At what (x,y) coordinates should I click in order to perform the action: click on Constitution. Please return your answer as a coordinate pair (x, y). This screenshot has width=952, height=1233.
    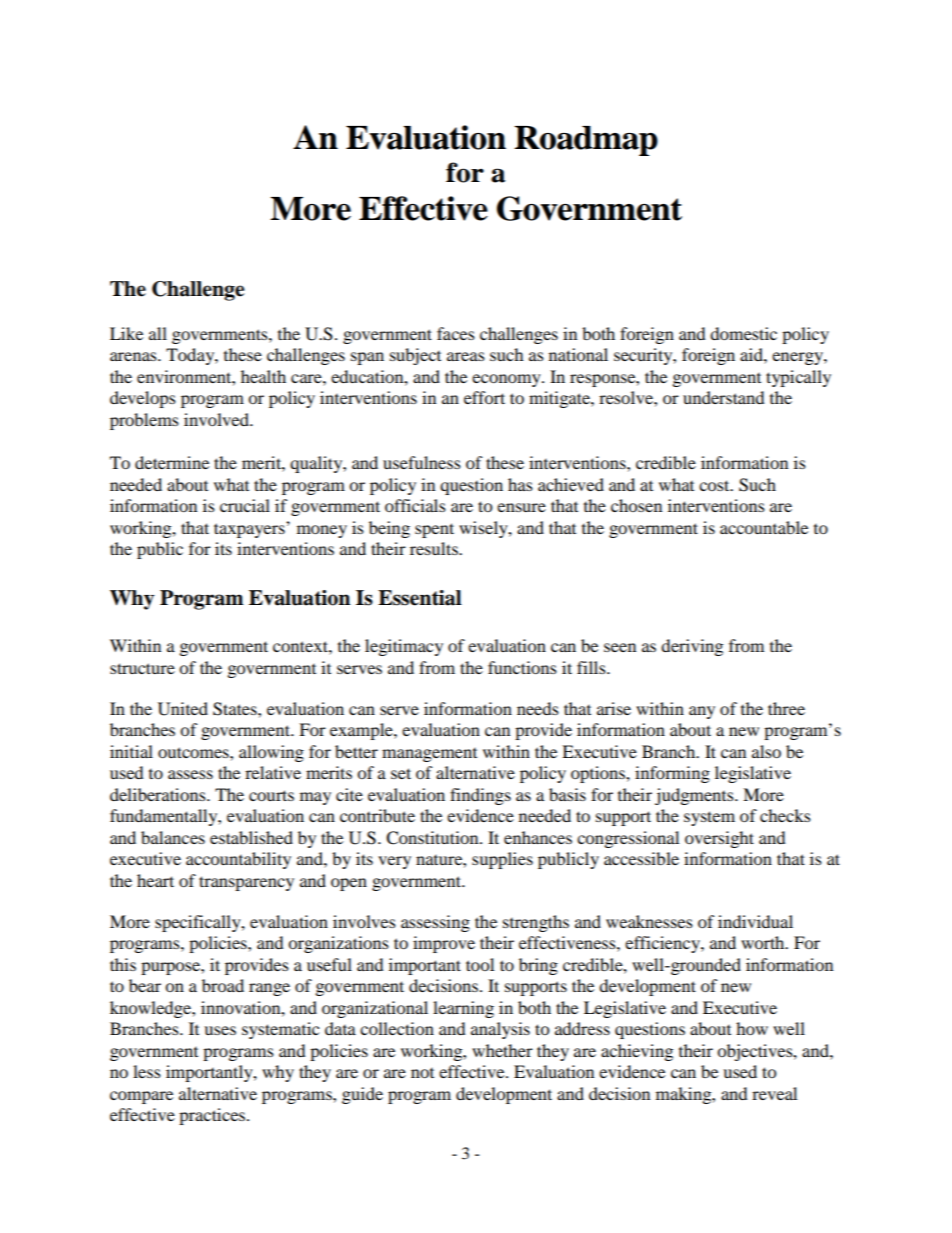
    Looking at the image, I should click on (433, 838).
